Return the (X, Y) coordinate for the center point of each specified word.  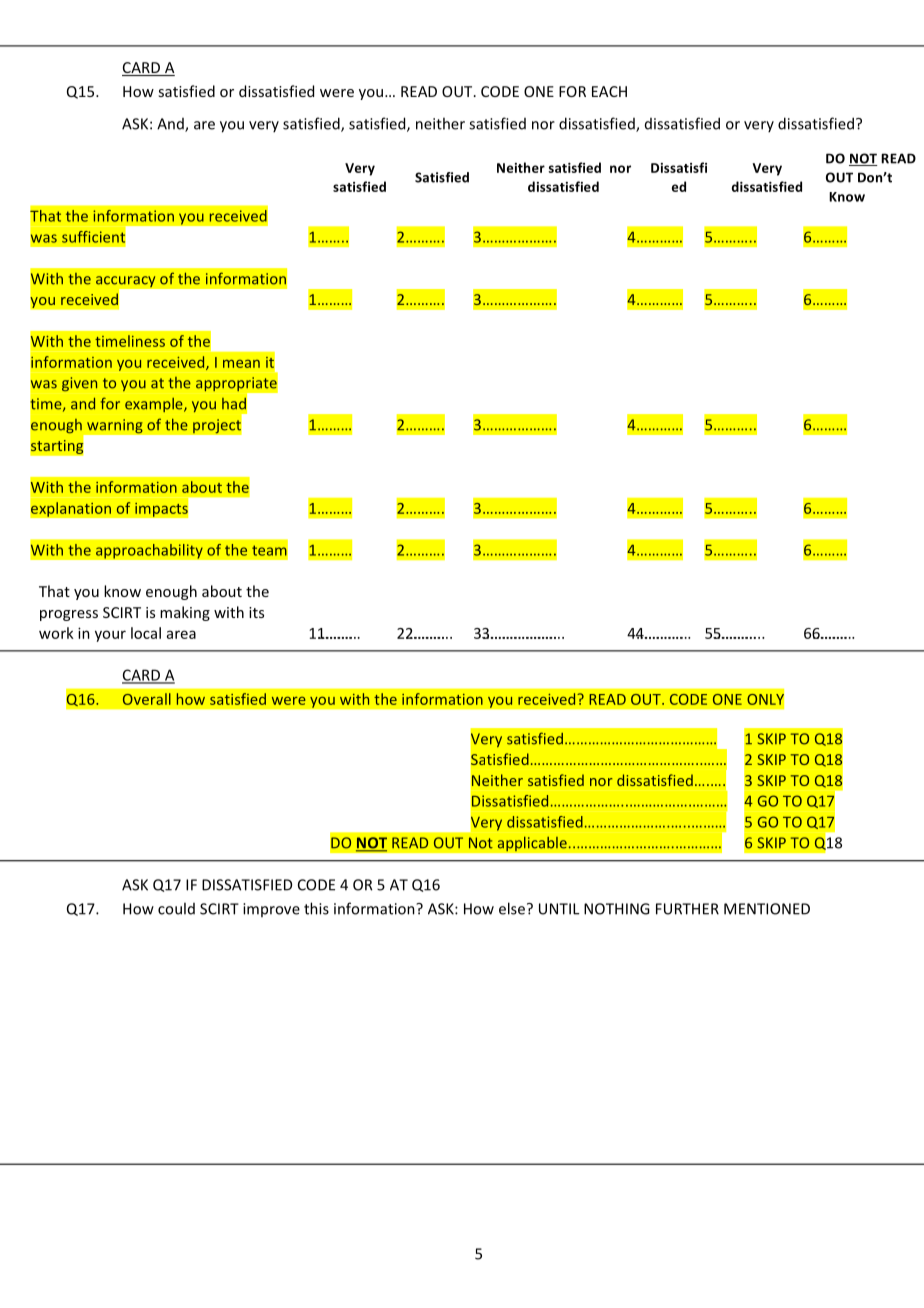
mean (241, 364)
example (155, 405)
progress (69, 615)
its (256, 612)
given (79, 384)
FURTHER (687, 909)
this (316, 908)
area (181, 634)
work (56, 633)
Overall (147, 699)
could (176, 908)
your (110, 636)
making (185, 613)
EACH (609, 91)
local (146, 633)
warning (115, 426)
